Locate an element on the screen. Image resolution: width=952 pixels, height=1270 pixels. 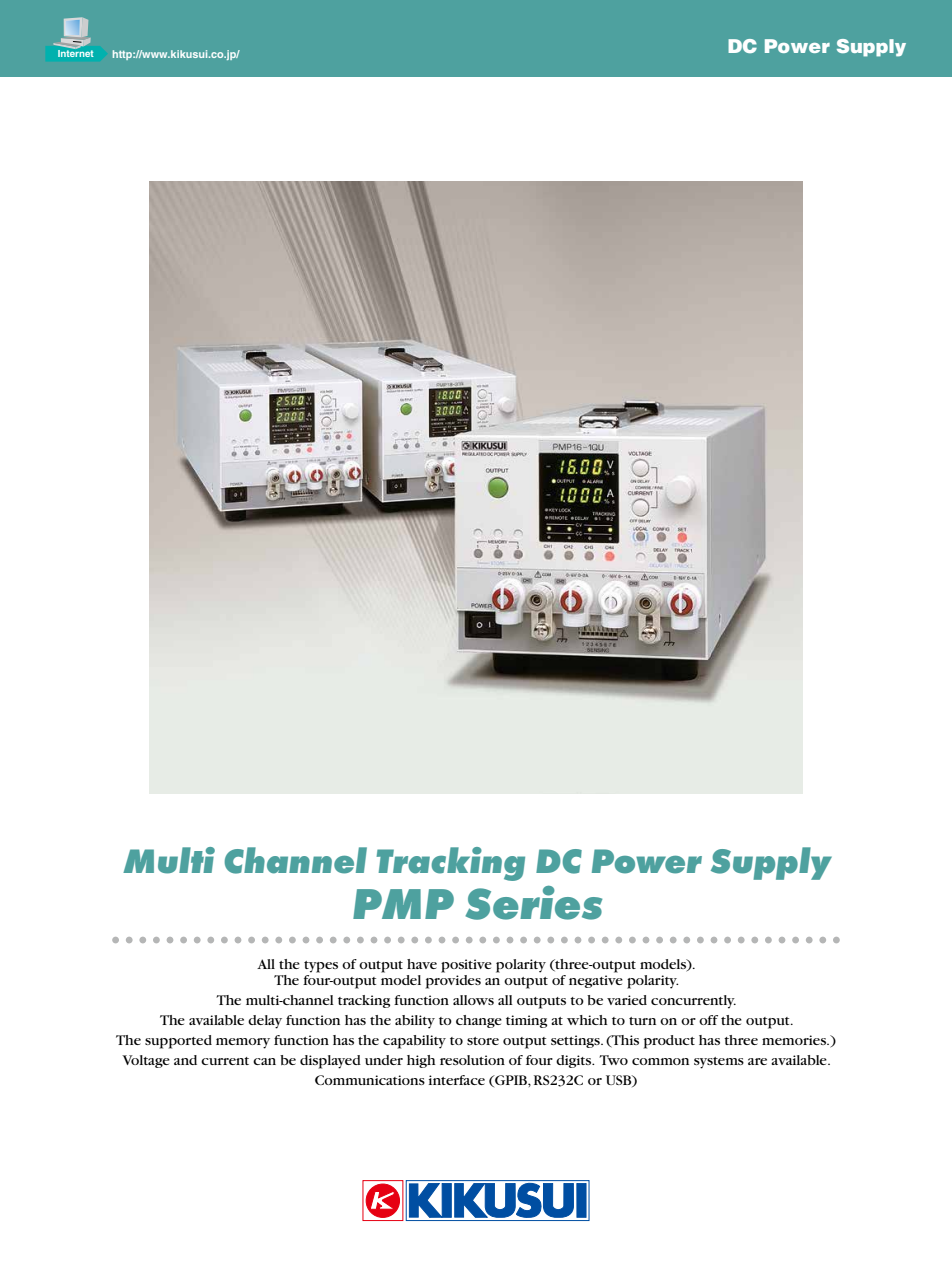
negative is located at coordinates (596, 981).
